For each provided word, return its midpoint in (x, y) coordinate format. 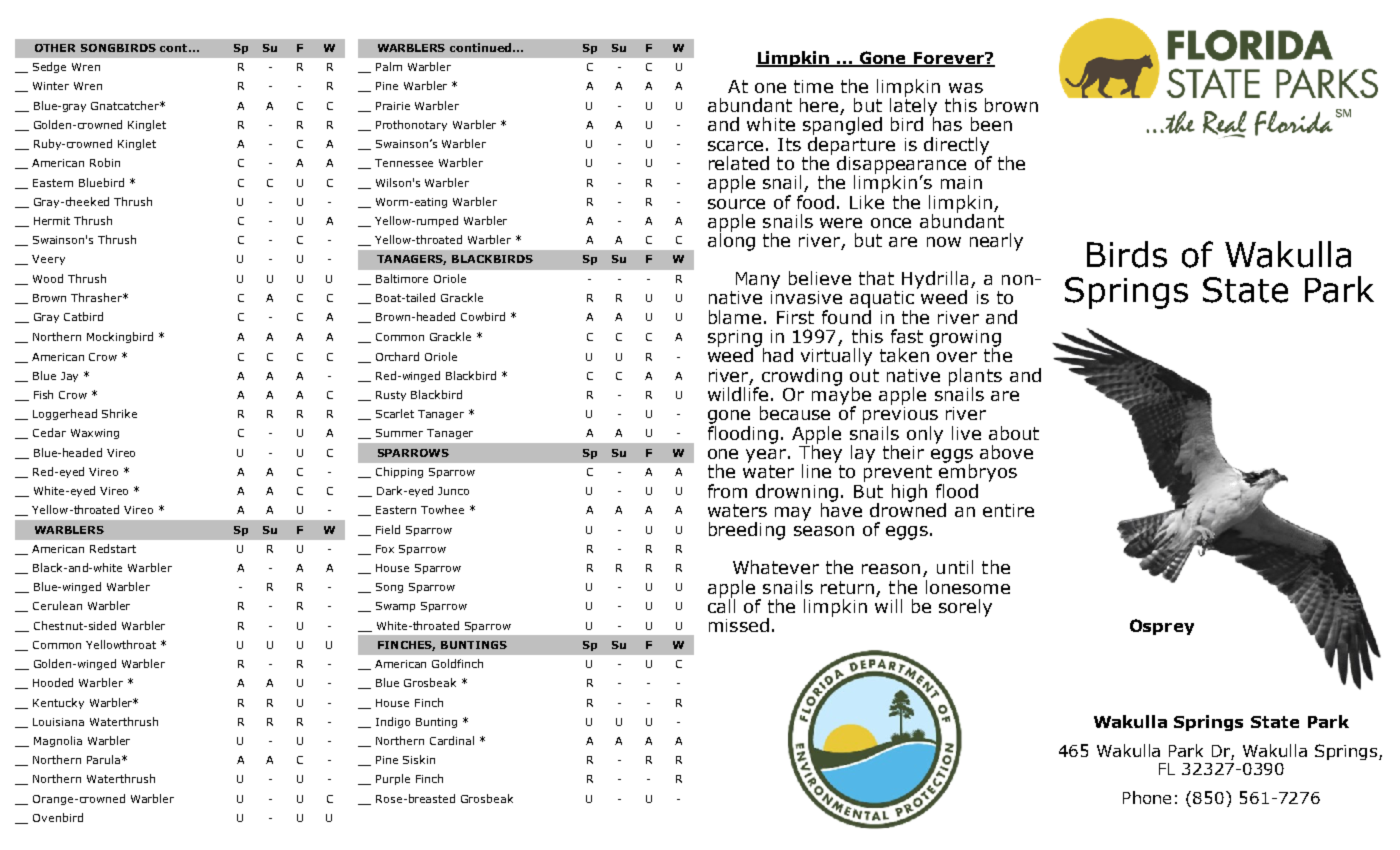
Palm (389, 66)
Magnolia (58, 741)
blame (735, 317)
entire (1008, 510)
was (966, 88)
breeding (747, 531)
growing (965, 339)
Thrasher (97, 297)
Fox (385, 549)
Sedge (49, 67)
